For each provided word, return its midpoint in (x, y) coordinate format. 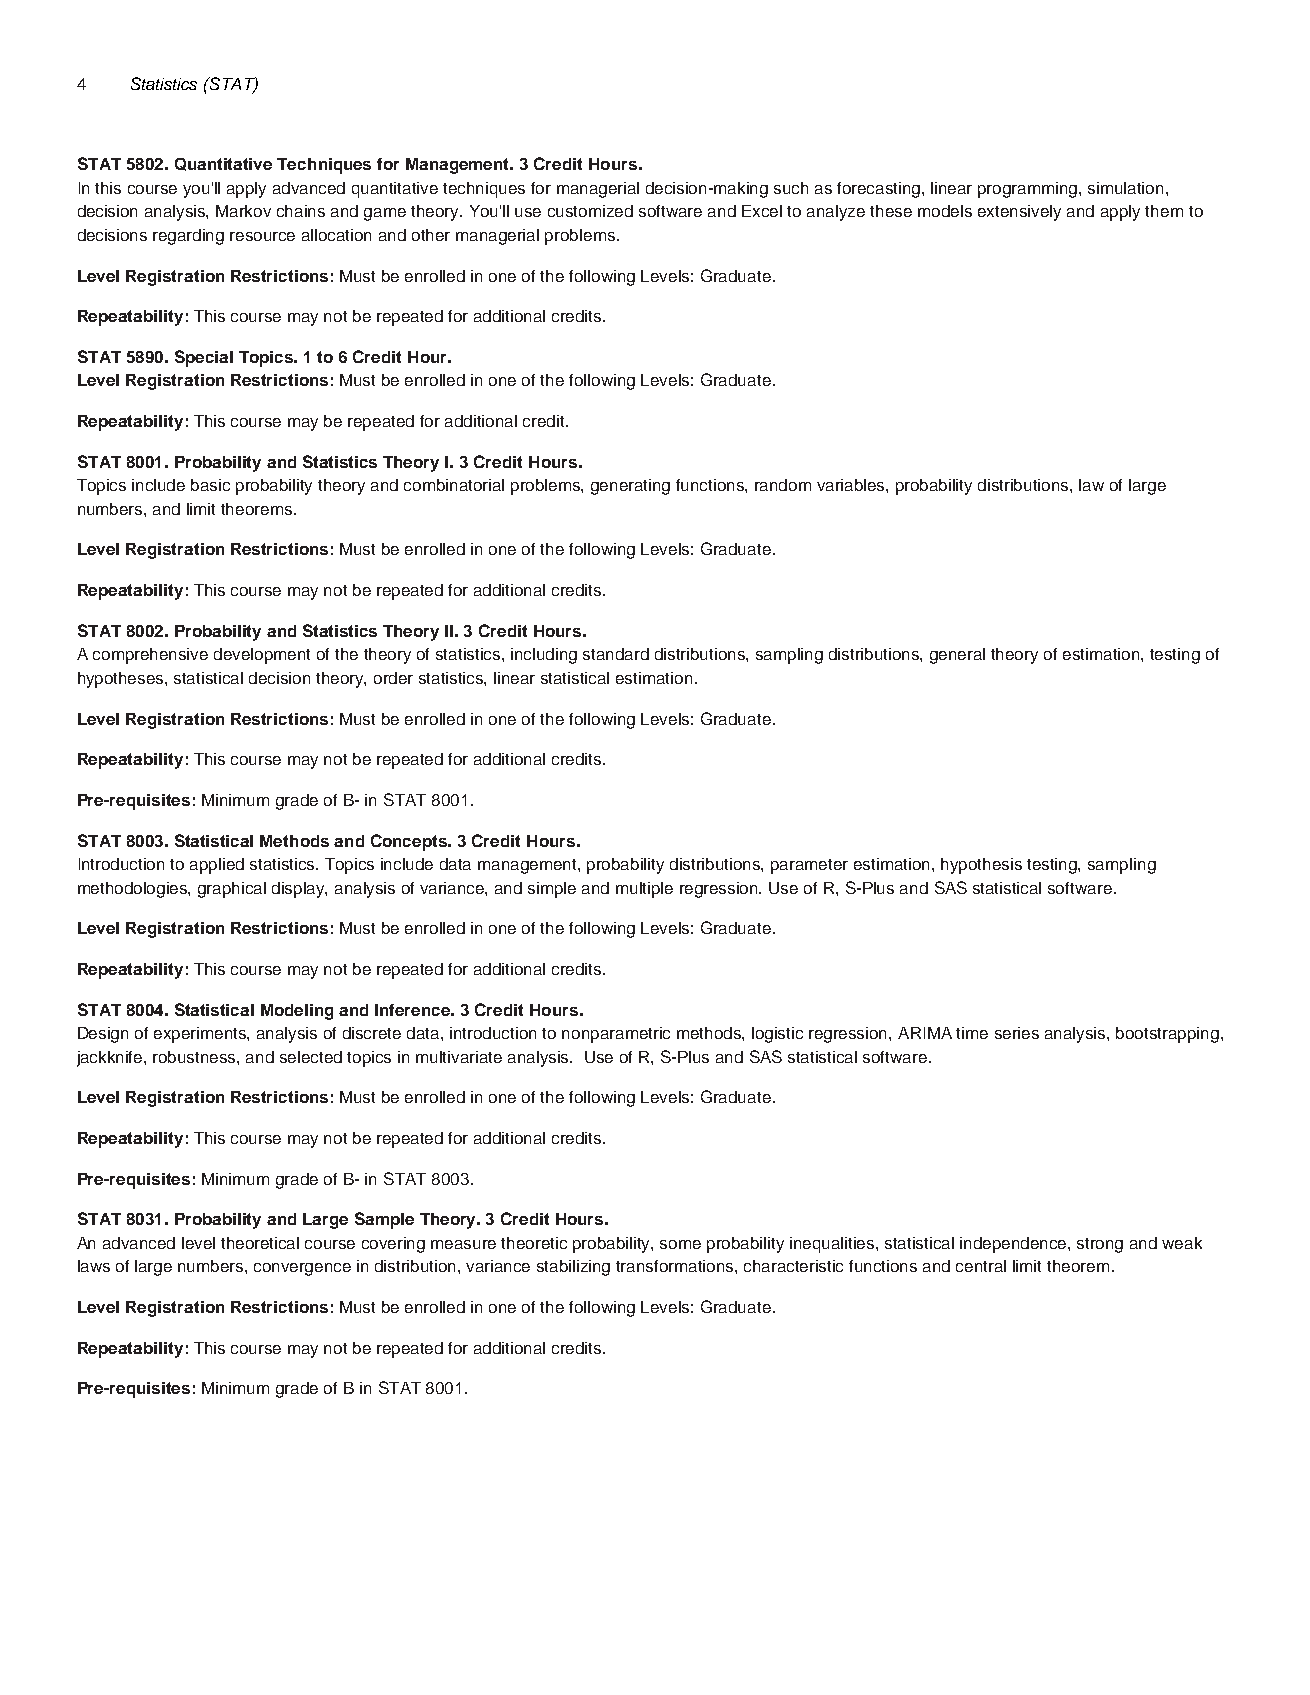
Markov (243, 211)
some (680, 1244)
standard (616, 654)
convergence (302, 1269)
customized (590, 211)
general (957, 656)
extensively (1019, 213)
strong (1100, 1245)
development (262, 656)
